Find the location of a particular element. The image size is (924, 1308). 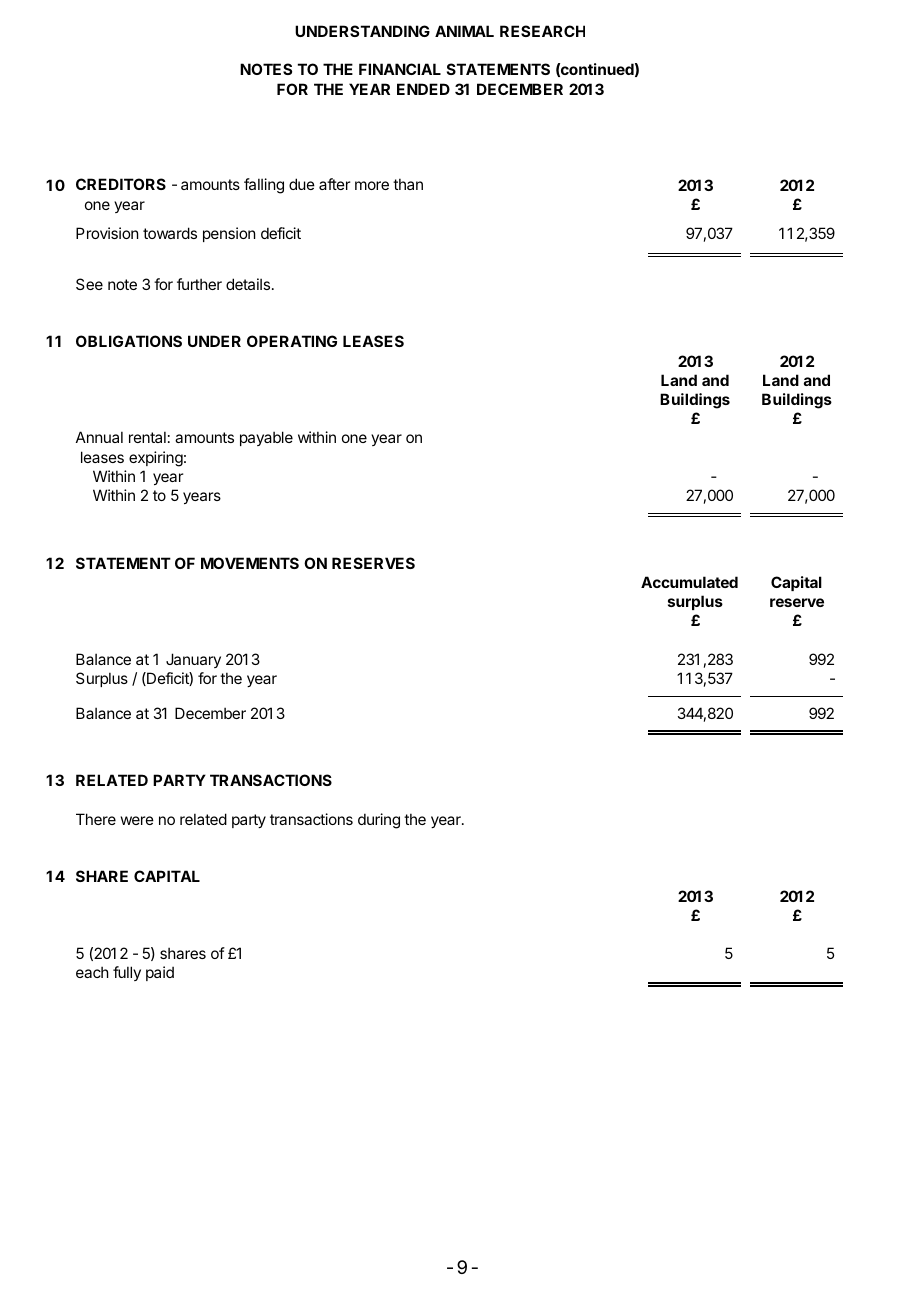

MOVEMENTS is located at coordinates (250, 563).
